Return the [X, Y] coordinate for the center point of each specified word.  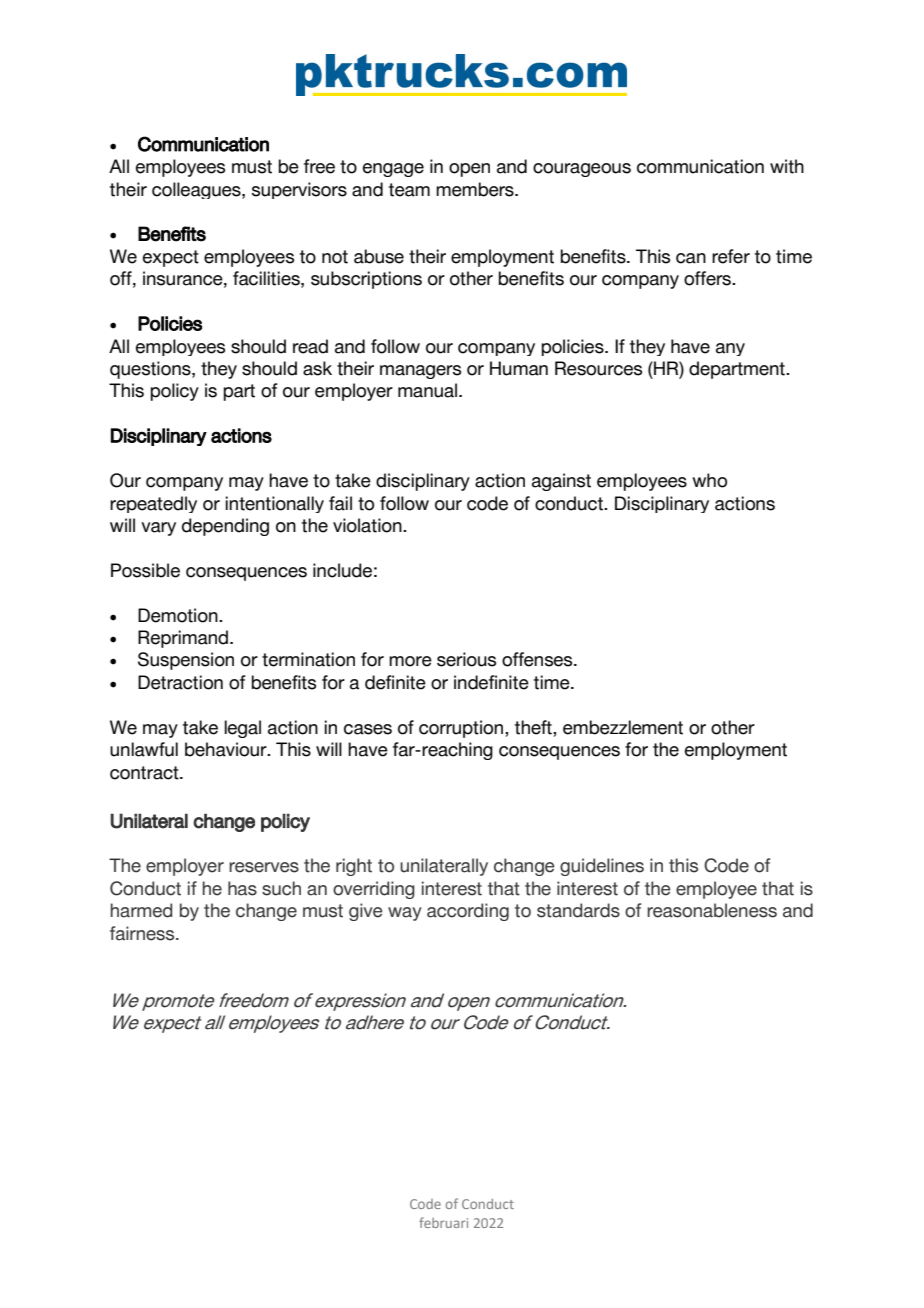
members [476, 189]
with [787, 166]
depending [225, 527]
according [468, 912]
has [242, 888]
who [709, 480]
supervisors [299, 190]
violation [368, 525]
